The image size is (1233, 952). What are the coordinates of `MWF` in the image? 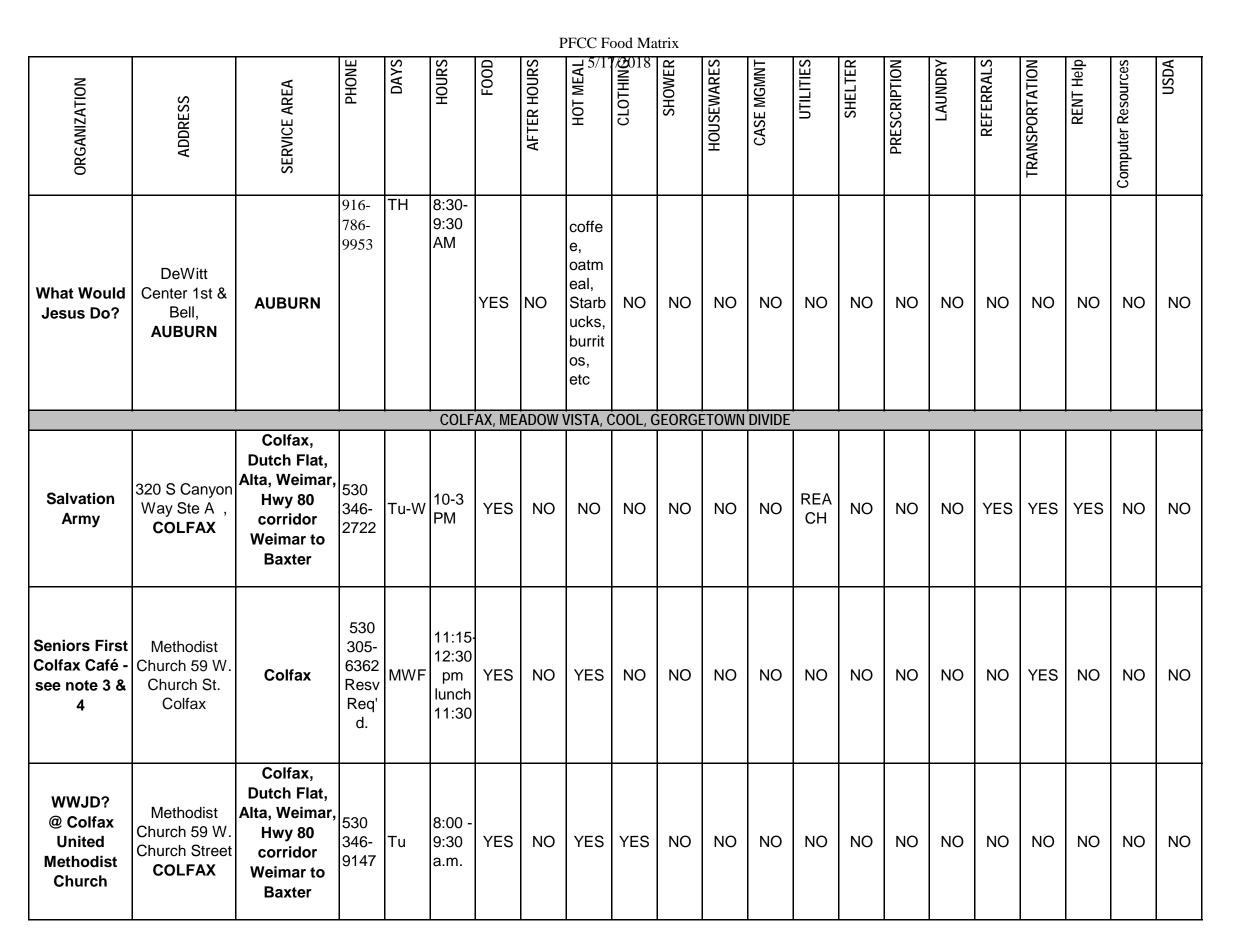 It's located at (407, 675).
